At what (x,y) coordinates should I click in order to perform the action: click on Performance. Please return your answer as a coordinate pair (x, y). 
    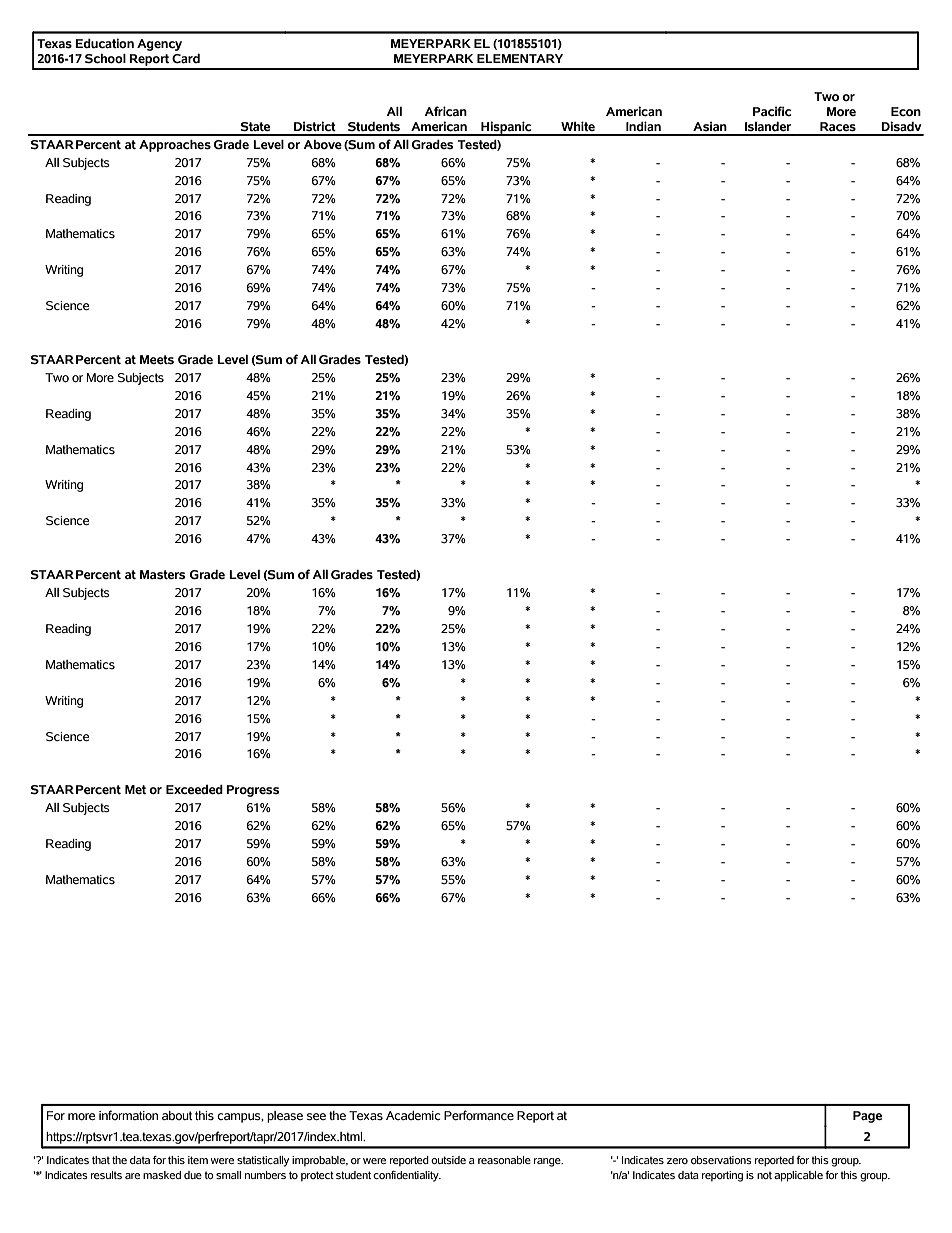
    Looking at the image, I should click on (479, 1115).
